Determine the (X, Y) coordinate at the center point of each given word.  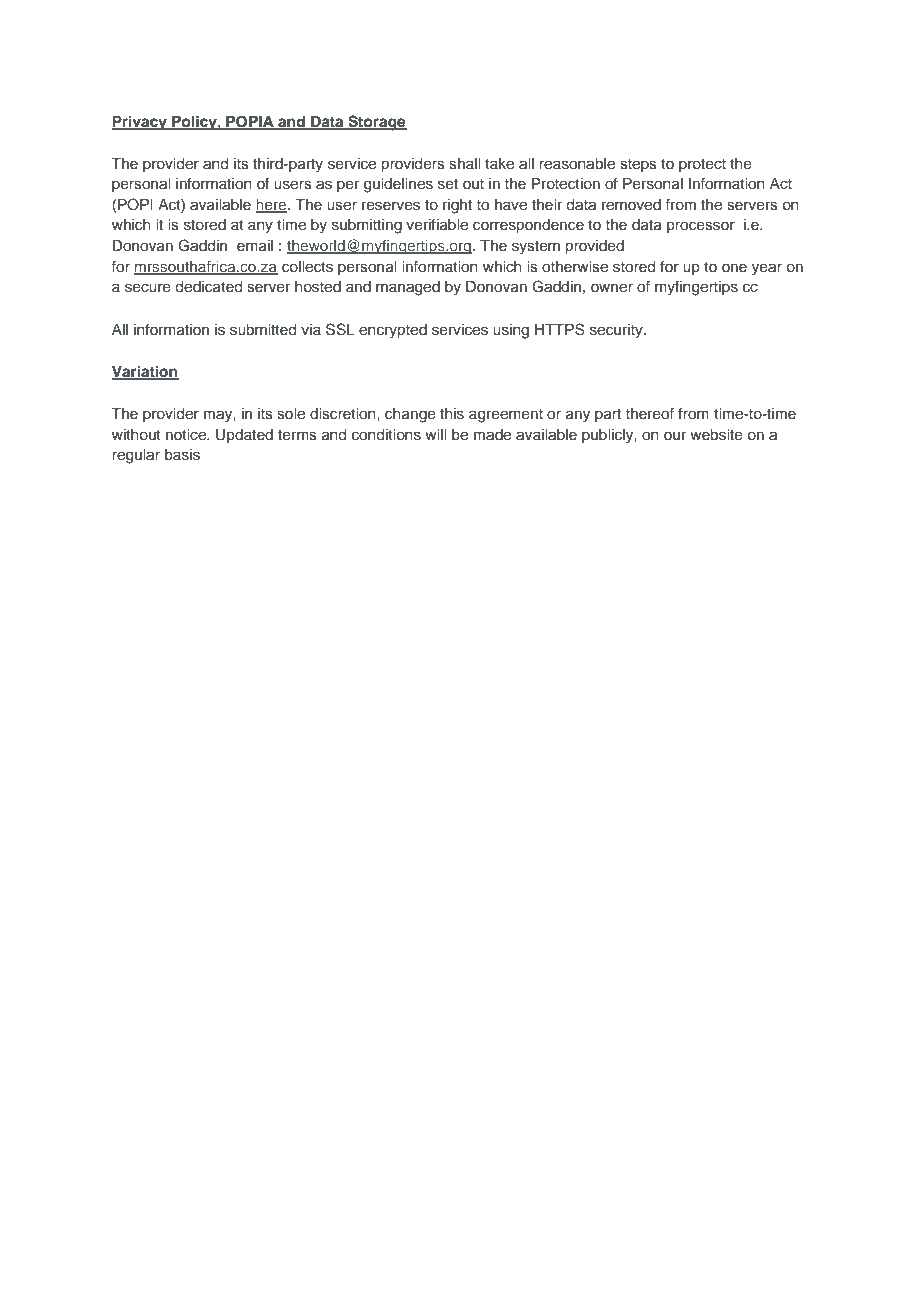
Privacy (140, 123)
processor (701, 227)
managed (408, 288)
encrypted (393, 331)
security (617, 331)
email (255, 245)
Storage (376, 123)
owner (612, 288)
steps (638, 165)
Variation (145, 372)
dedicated (209, 287)
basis (182, 455)
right (457, 206)
